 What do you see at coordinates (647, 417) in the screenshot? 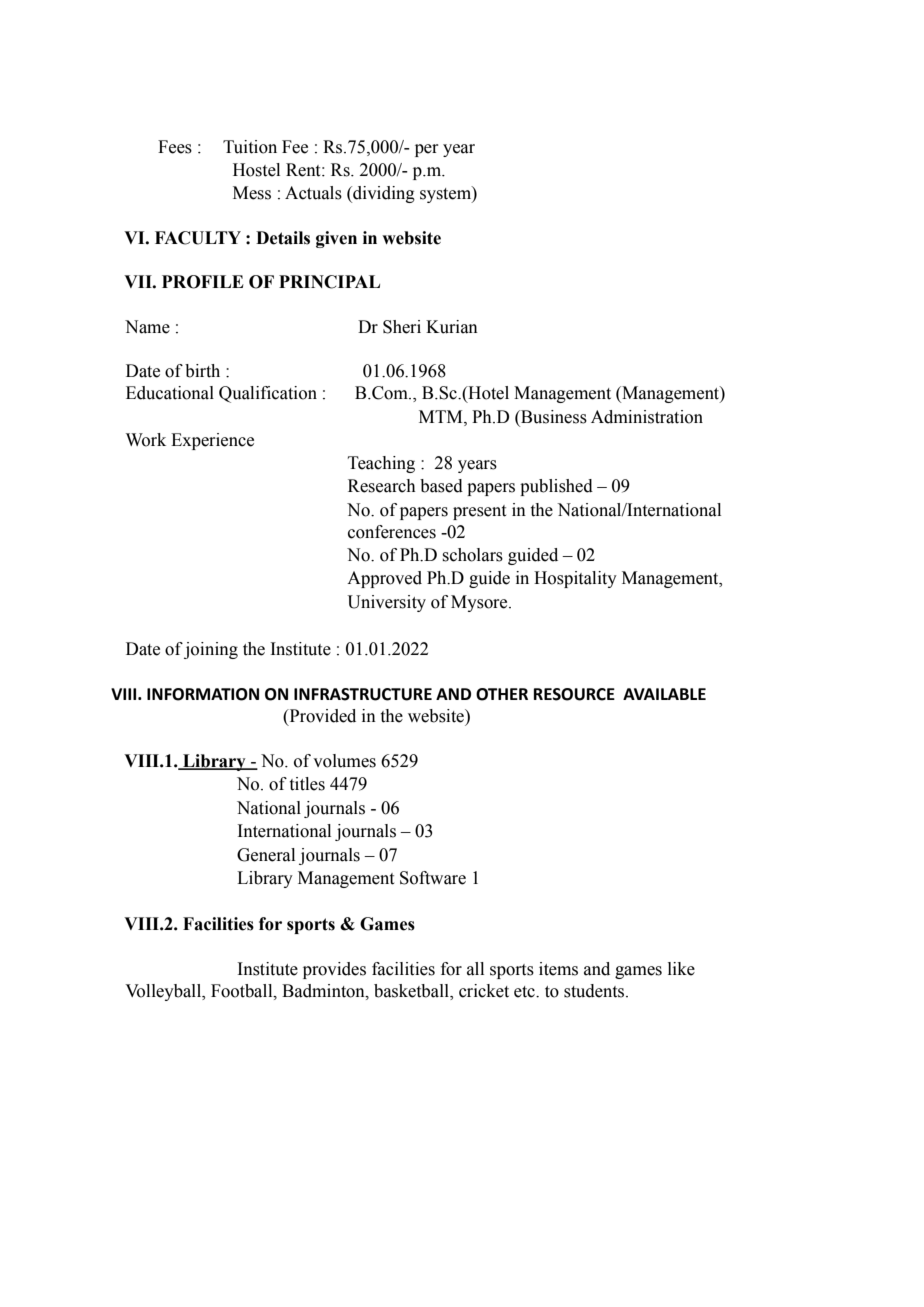
I see `Administration` at bounding box center [647, 417].
